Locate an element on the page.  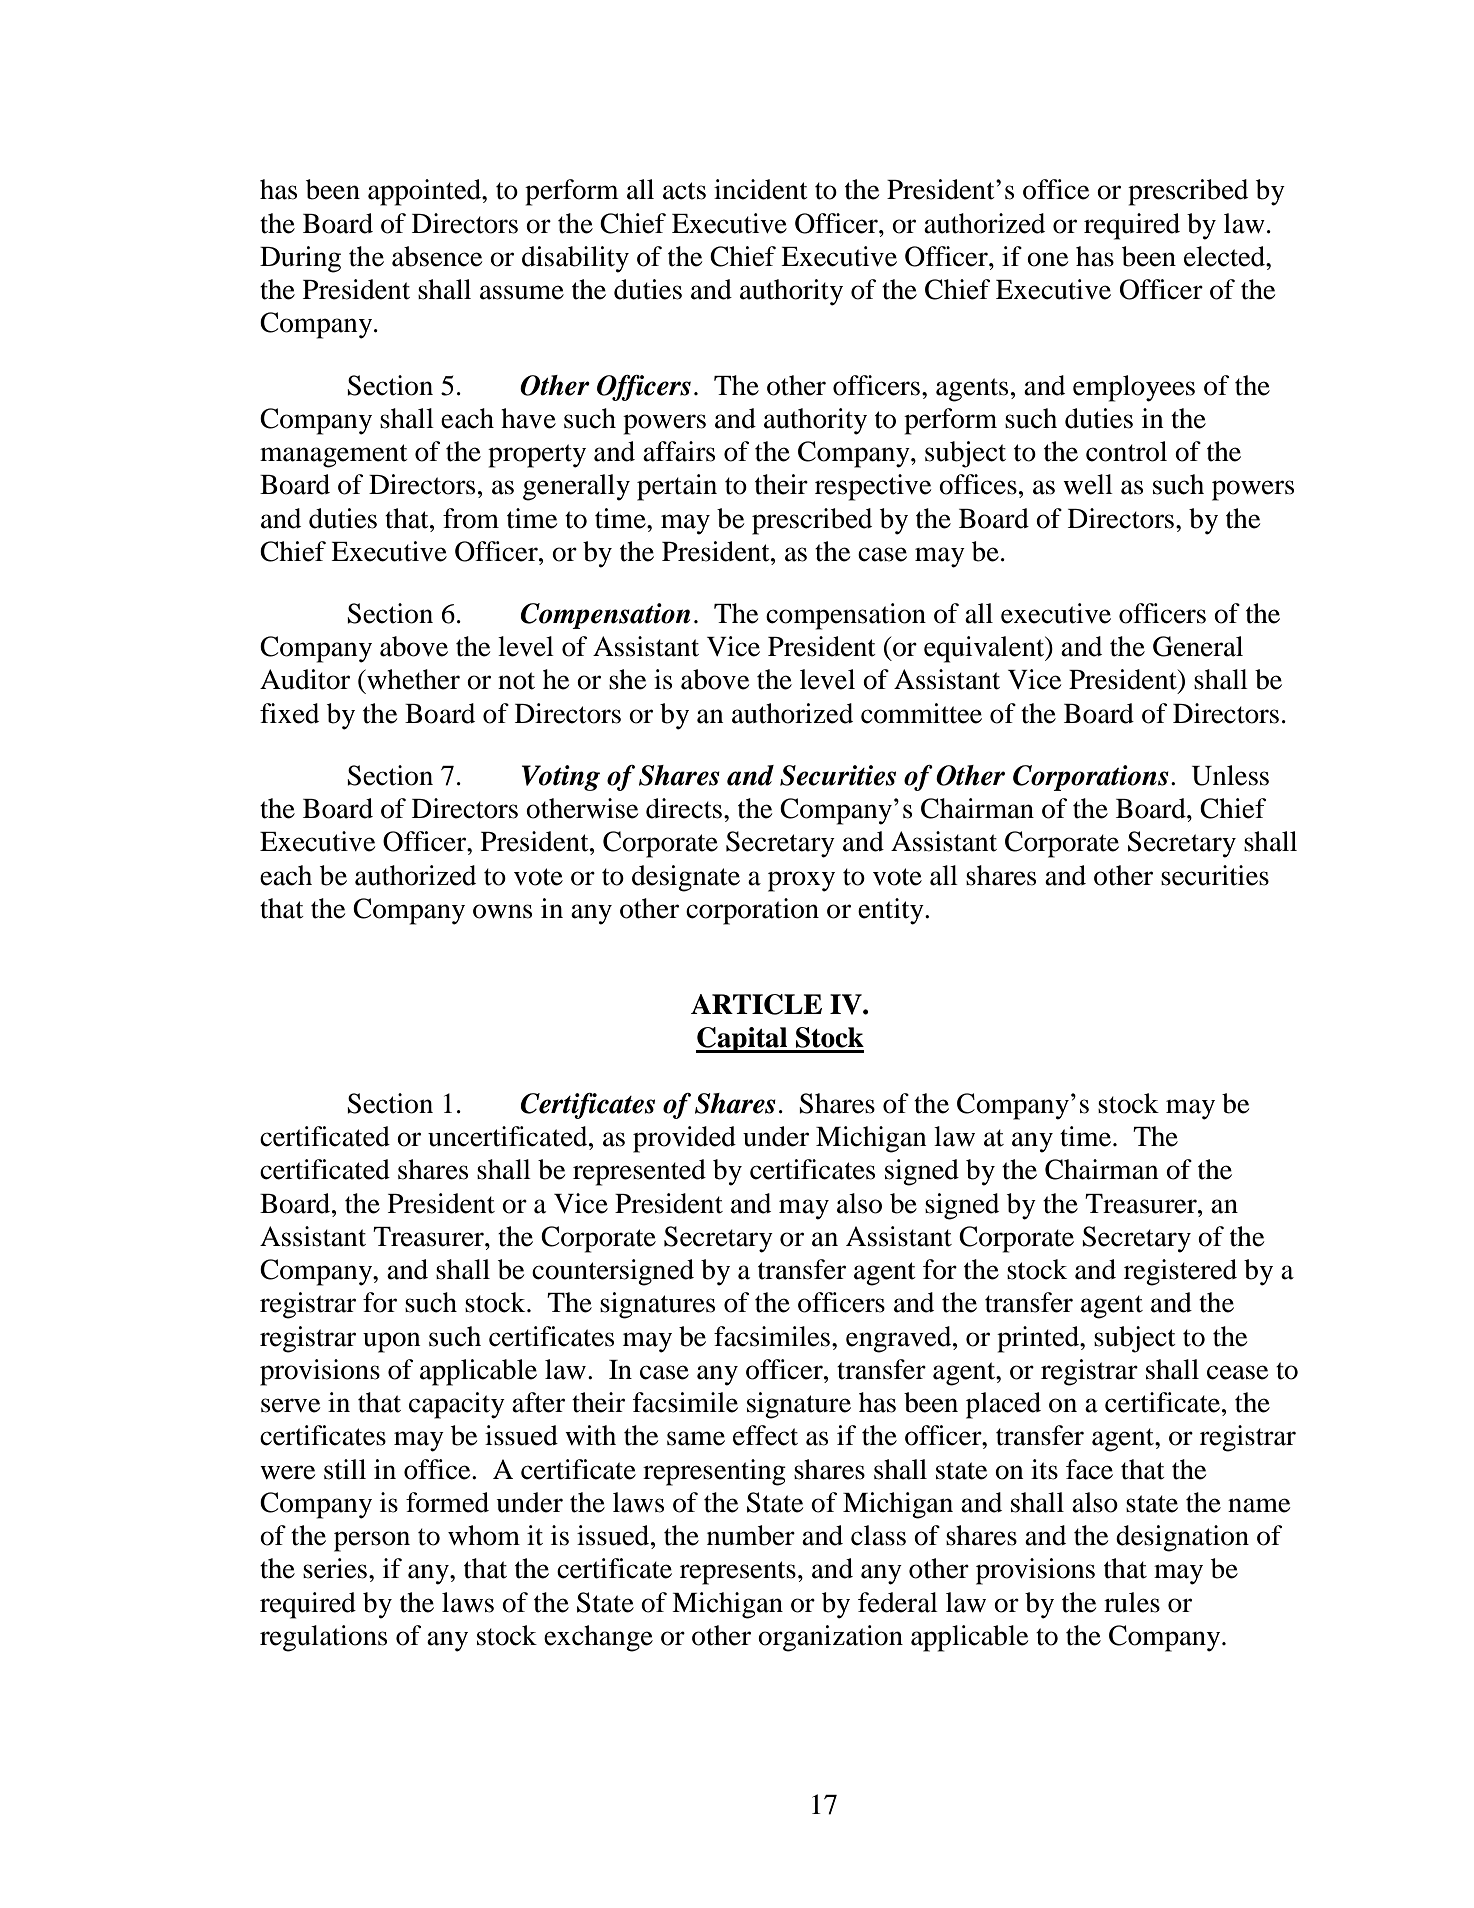
absence is located at coordinates (437, 256).
